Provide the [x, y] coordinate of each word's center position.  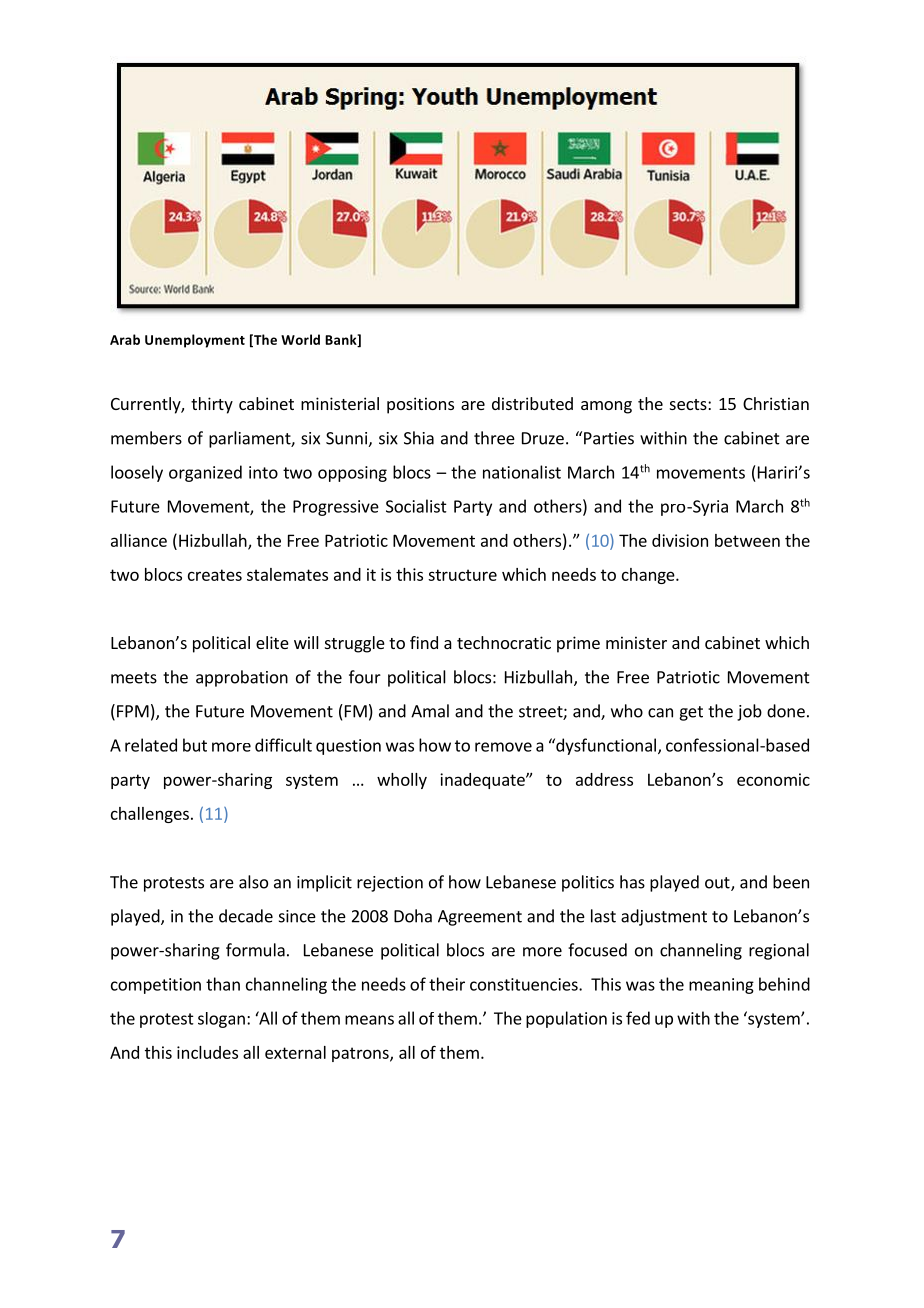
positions [420, 405]
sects [689, 404]
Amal [430, 711]
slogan [221, 1020]
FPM [133, 711]
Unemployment [195, 341]
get [691, 713]
